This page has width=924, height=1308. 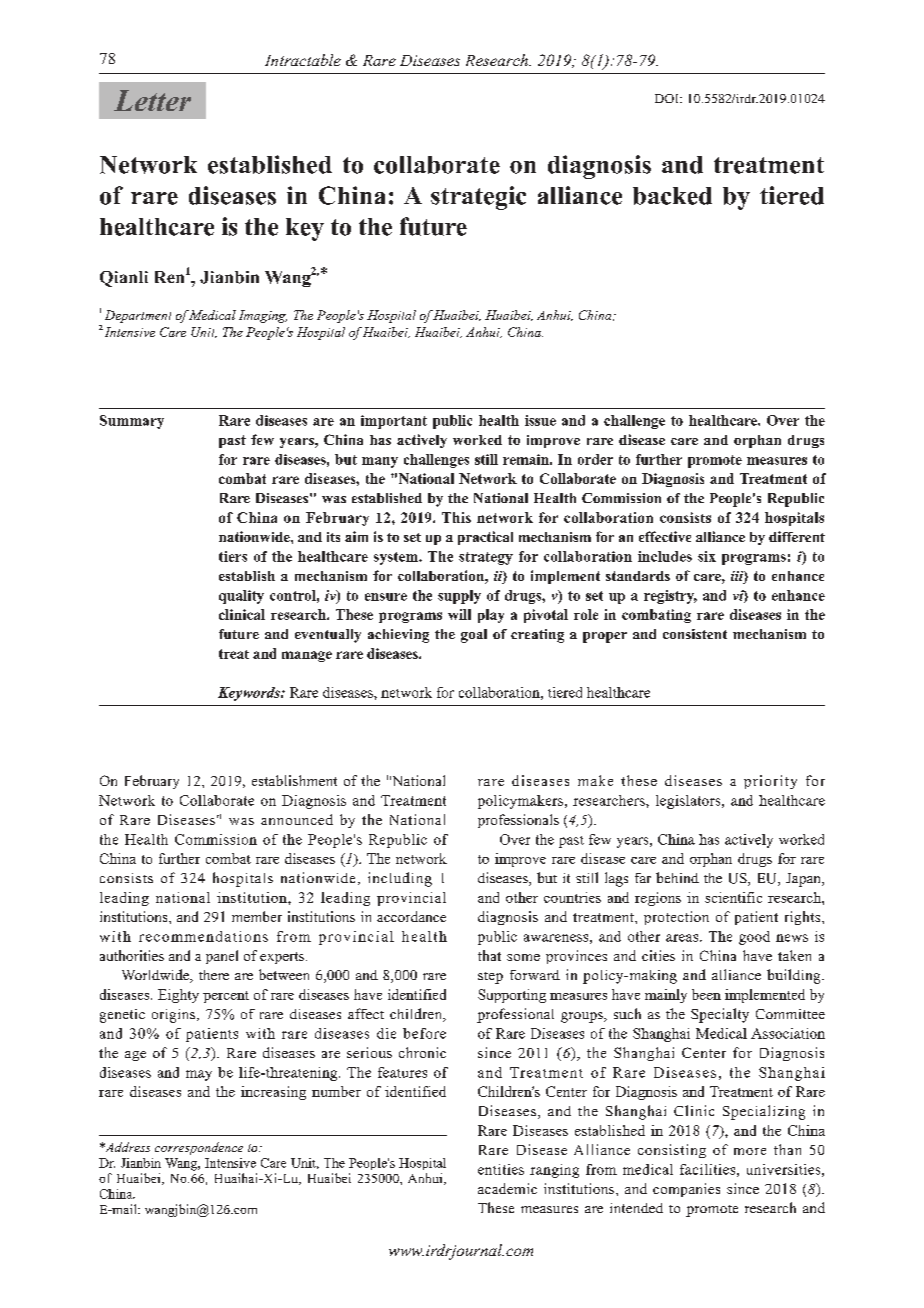 What do you see at coordinates (668, 98) in the page?
I see `DOI` at bounding box center [668, 98].
